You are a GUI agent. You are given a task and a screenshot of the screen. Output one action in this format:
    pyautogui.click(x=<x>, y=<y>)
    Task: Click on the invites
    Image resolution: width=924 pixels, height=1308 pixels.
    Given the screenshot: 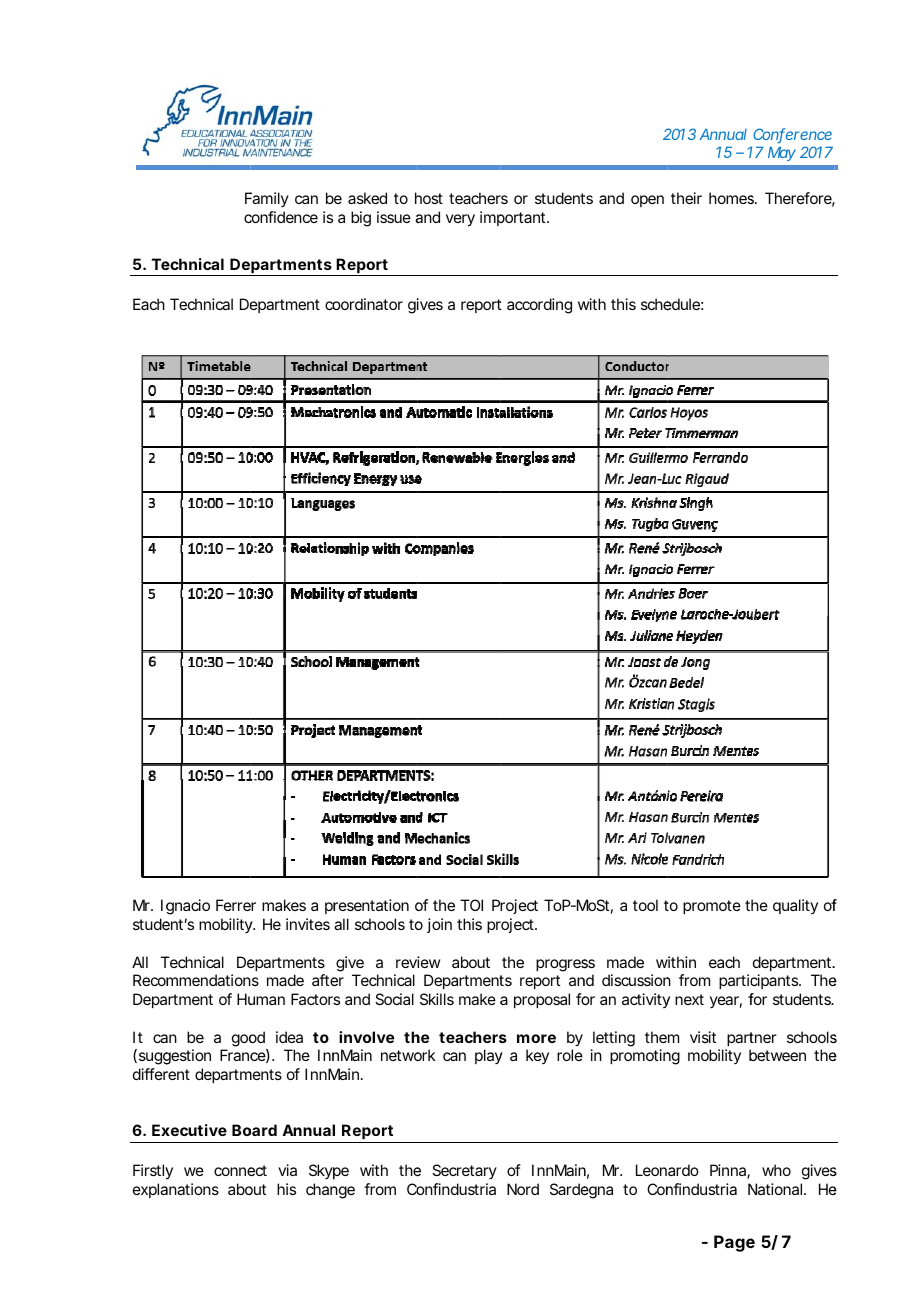 What is the action you would take?
    pyautogui.click(x=308, y=924)
